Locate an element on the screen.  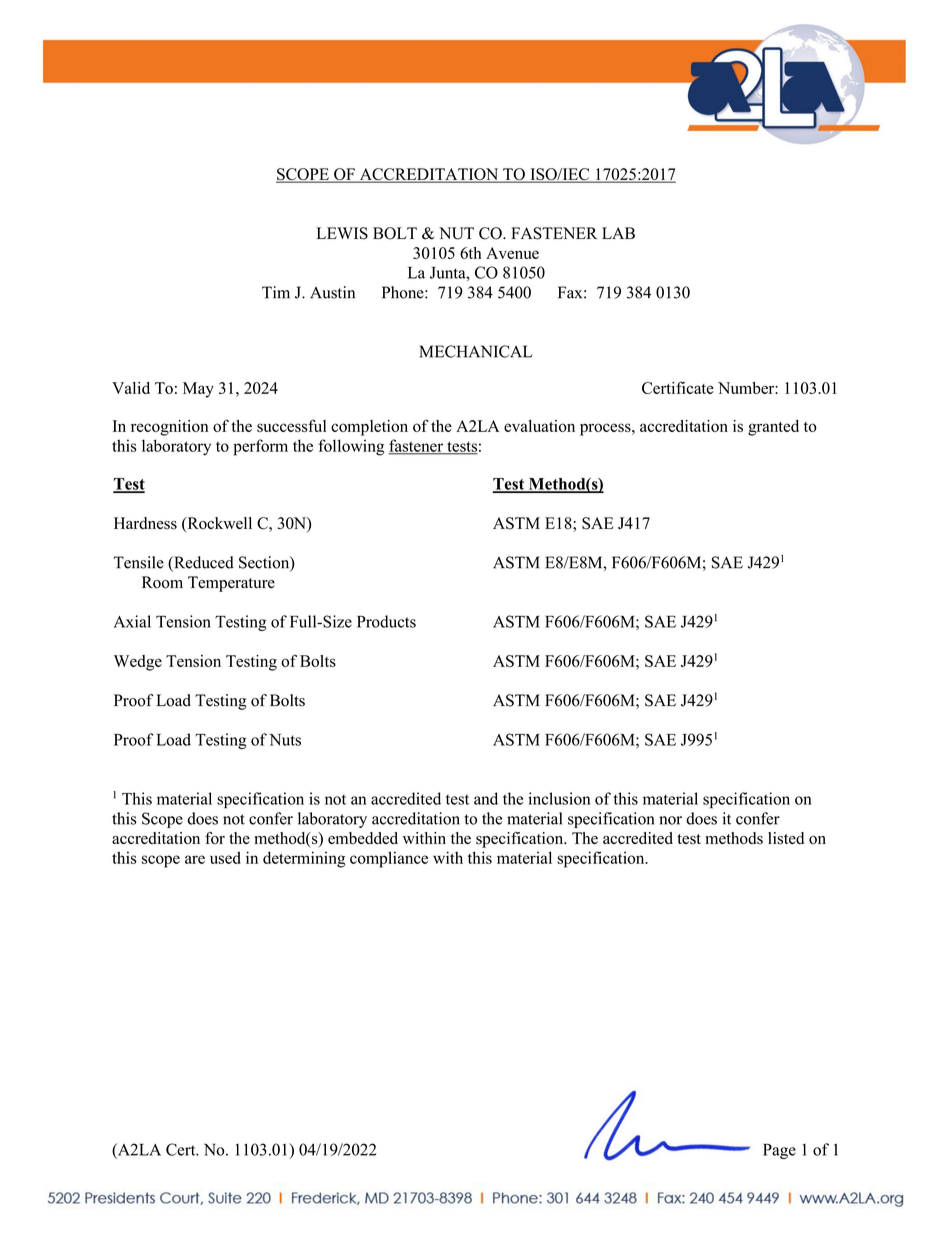
Products is located at coordinates (386, 621).
